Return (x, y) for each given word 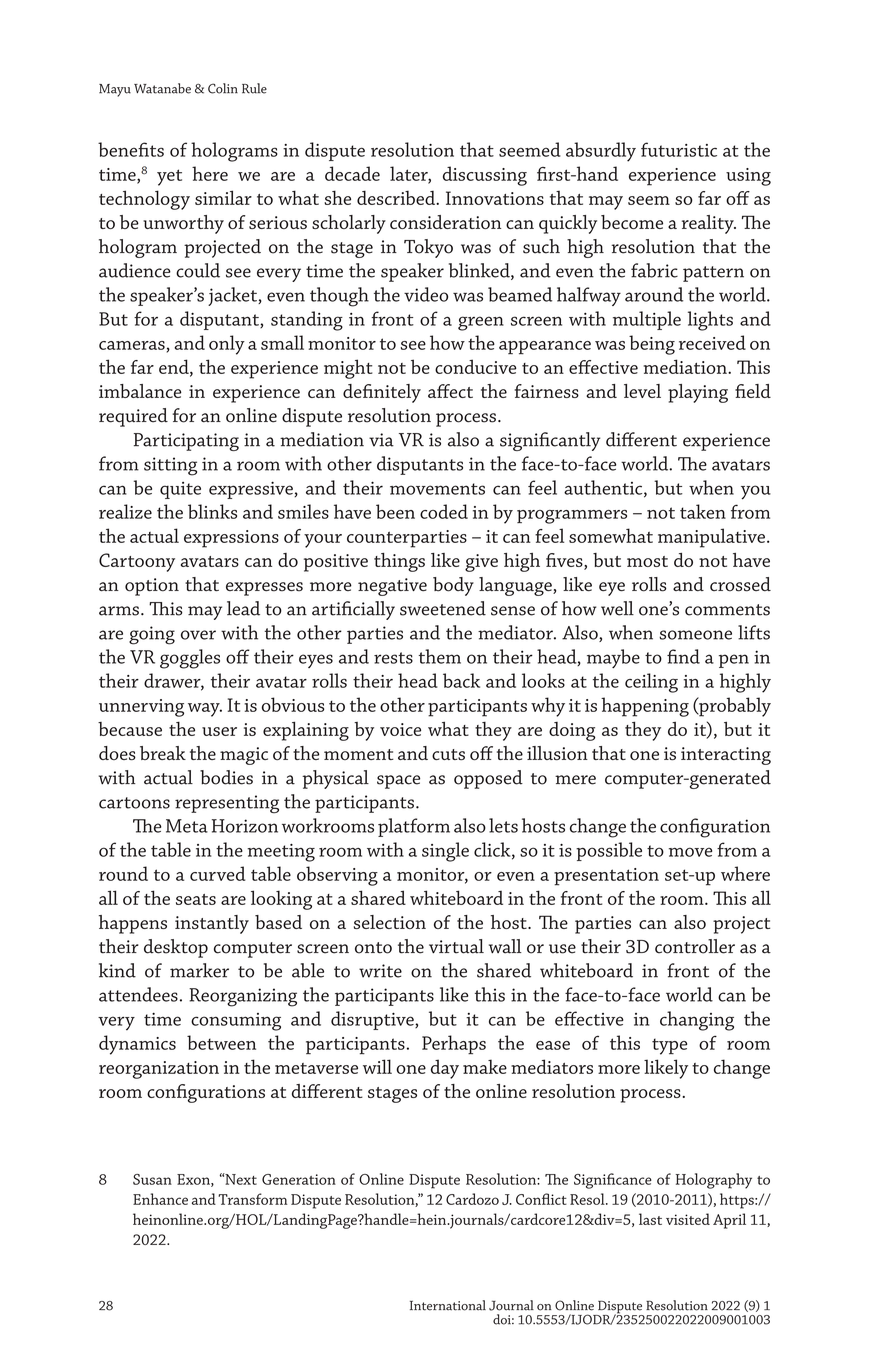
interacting (726, 756)
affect (450, 391)
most (647, 561)
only (227, 345)
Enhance (160, 1199)
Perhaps (454, 1045)
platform (414, 827)
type (669, 1046)
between (221, 1042)
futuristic (679, 149)
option (152, 587)
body (453, 586)
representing (227, 804)
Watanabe (162, 88)
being (652, 345)
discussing (485, 176)
